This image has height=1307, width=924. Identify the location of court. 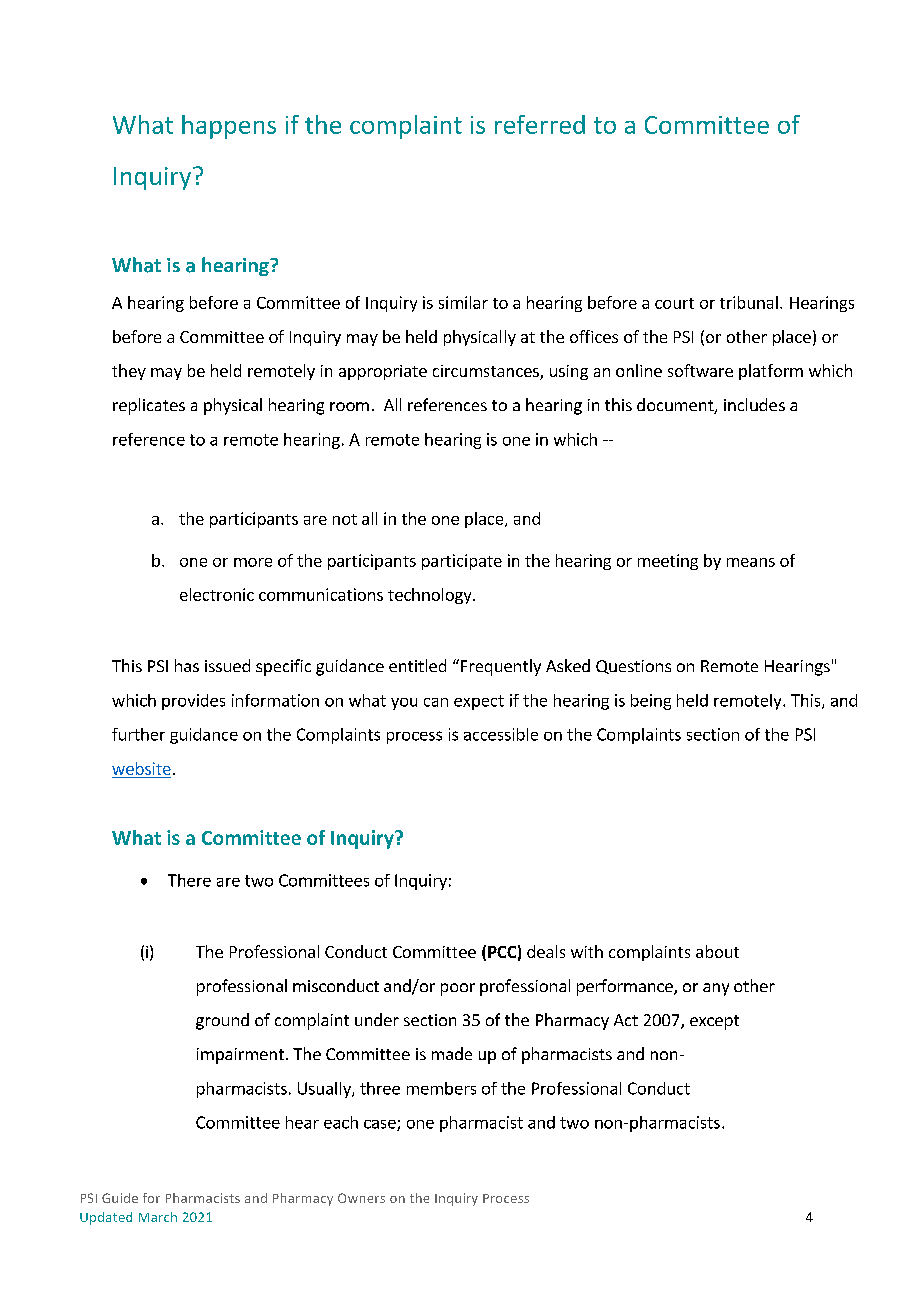
(674, 303).
